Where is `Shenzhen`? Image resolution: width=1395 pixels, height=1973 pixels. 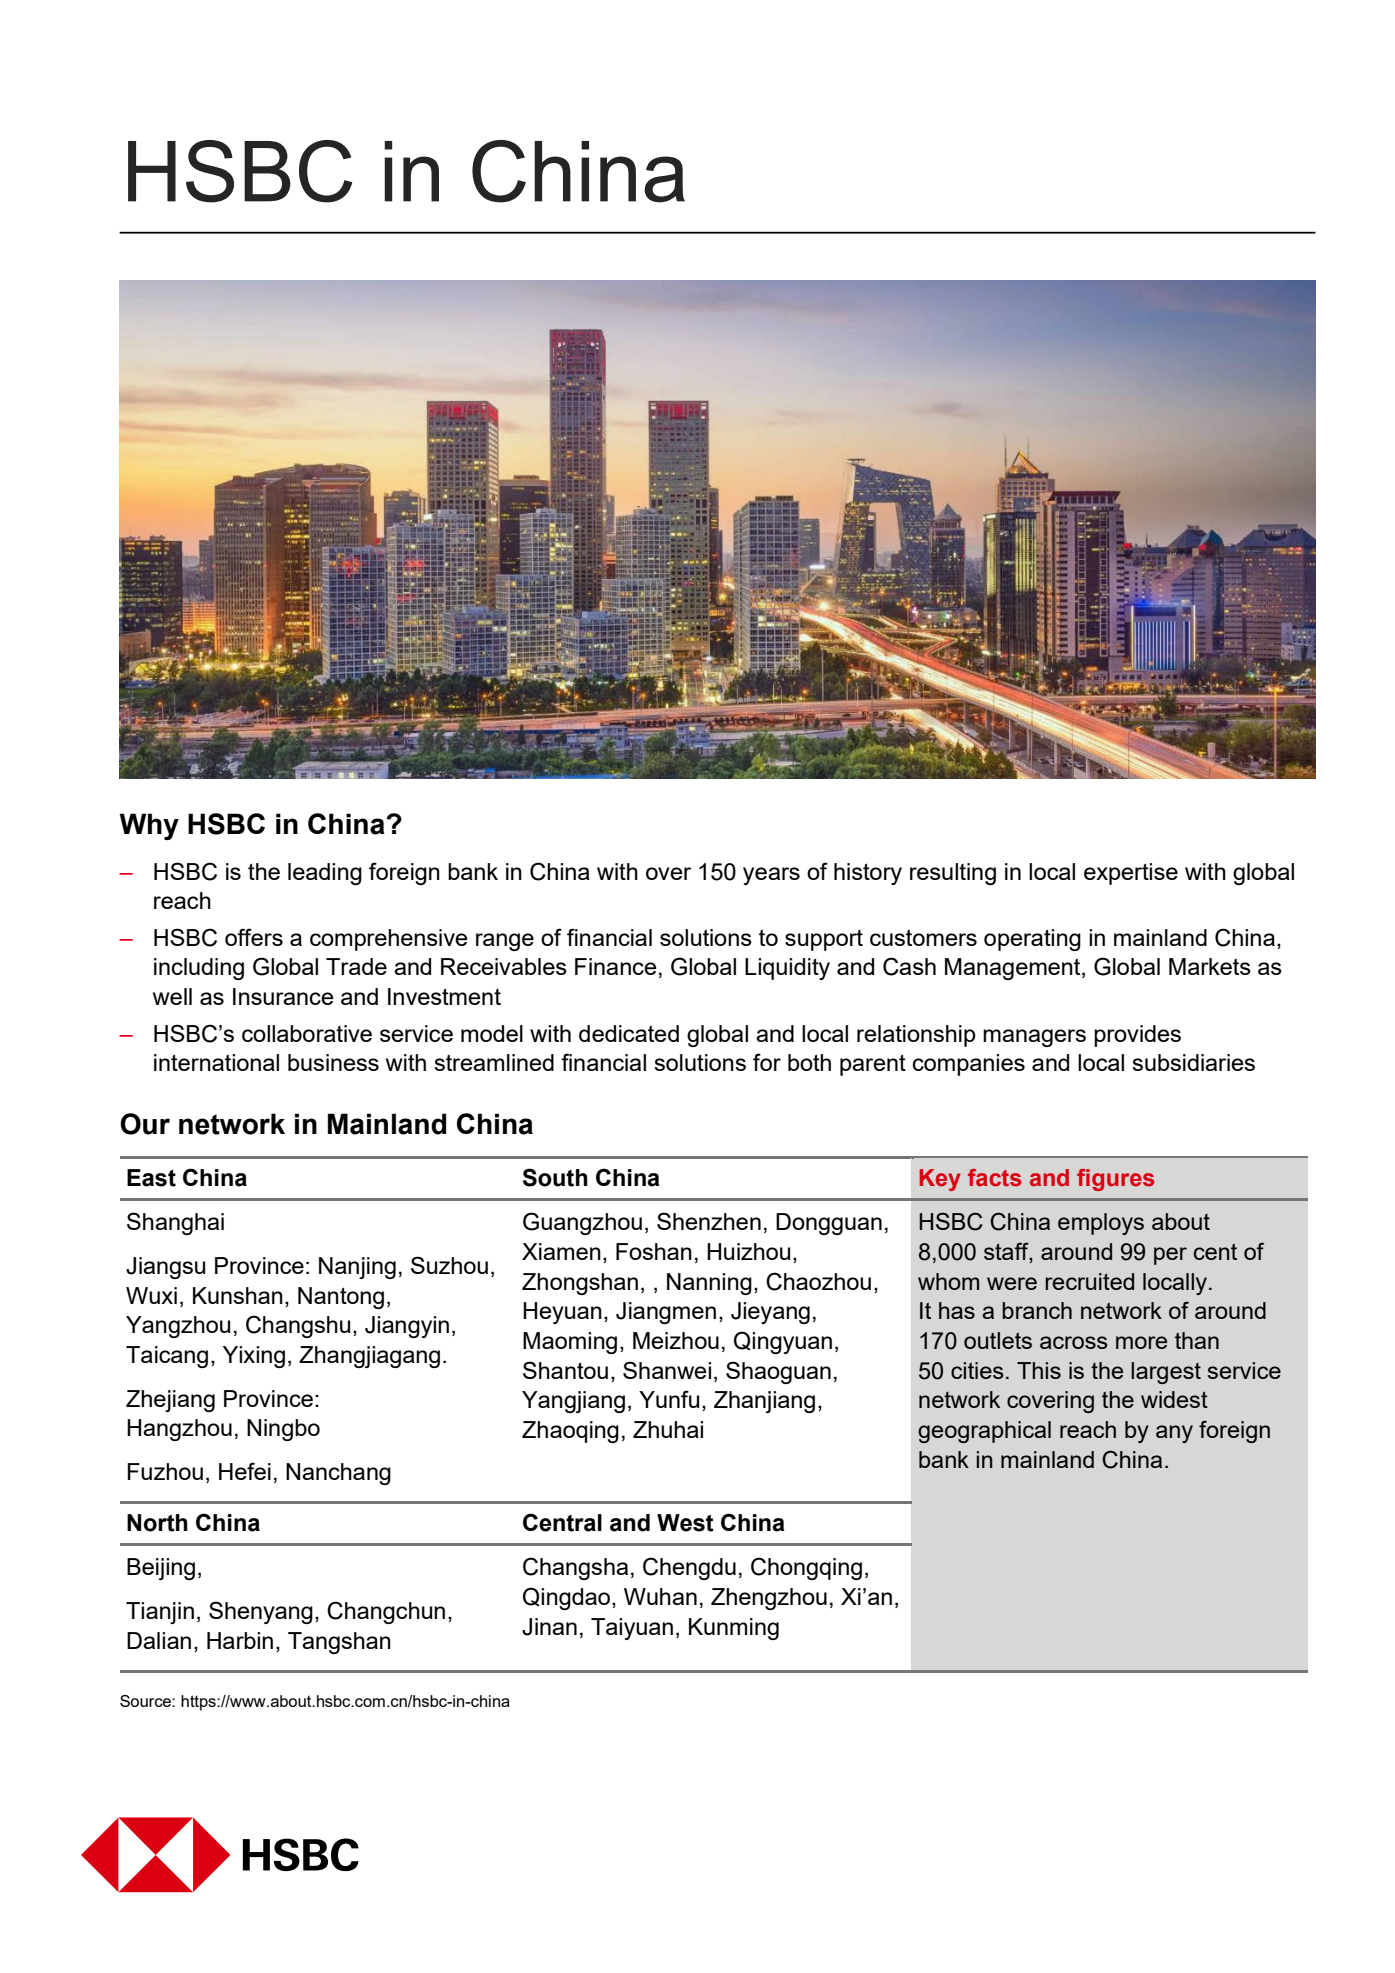 Shenzhen is located at coordinates (709, 1221).
